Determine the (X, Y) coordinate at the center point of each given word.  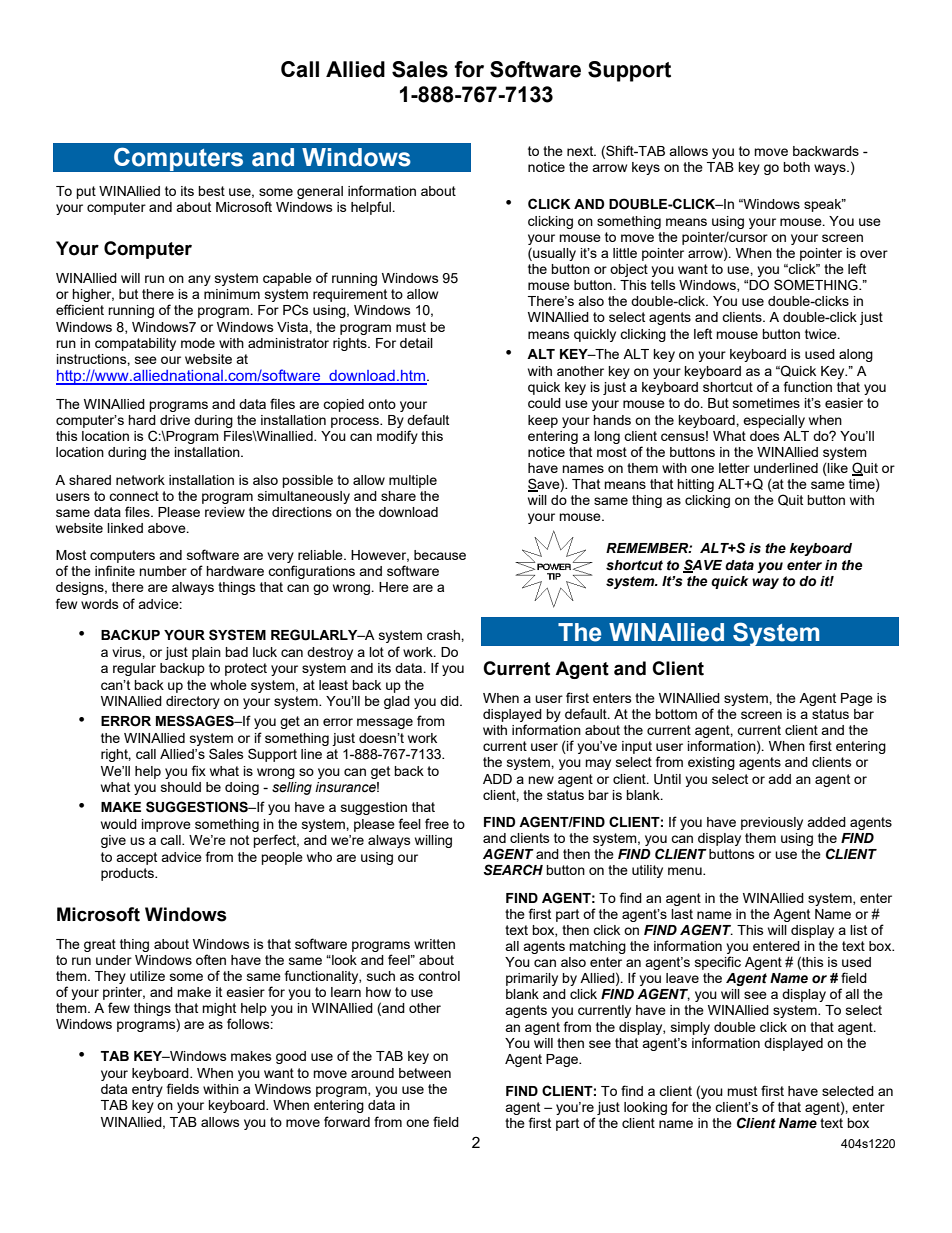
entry (147, 1090)
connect (134, 496)
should (181, 787)
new (541, 780)
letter (734, 468)
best (211, 191)
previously (772, 823)
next (581, 151)
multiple (413, 481)
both (796, 167)
